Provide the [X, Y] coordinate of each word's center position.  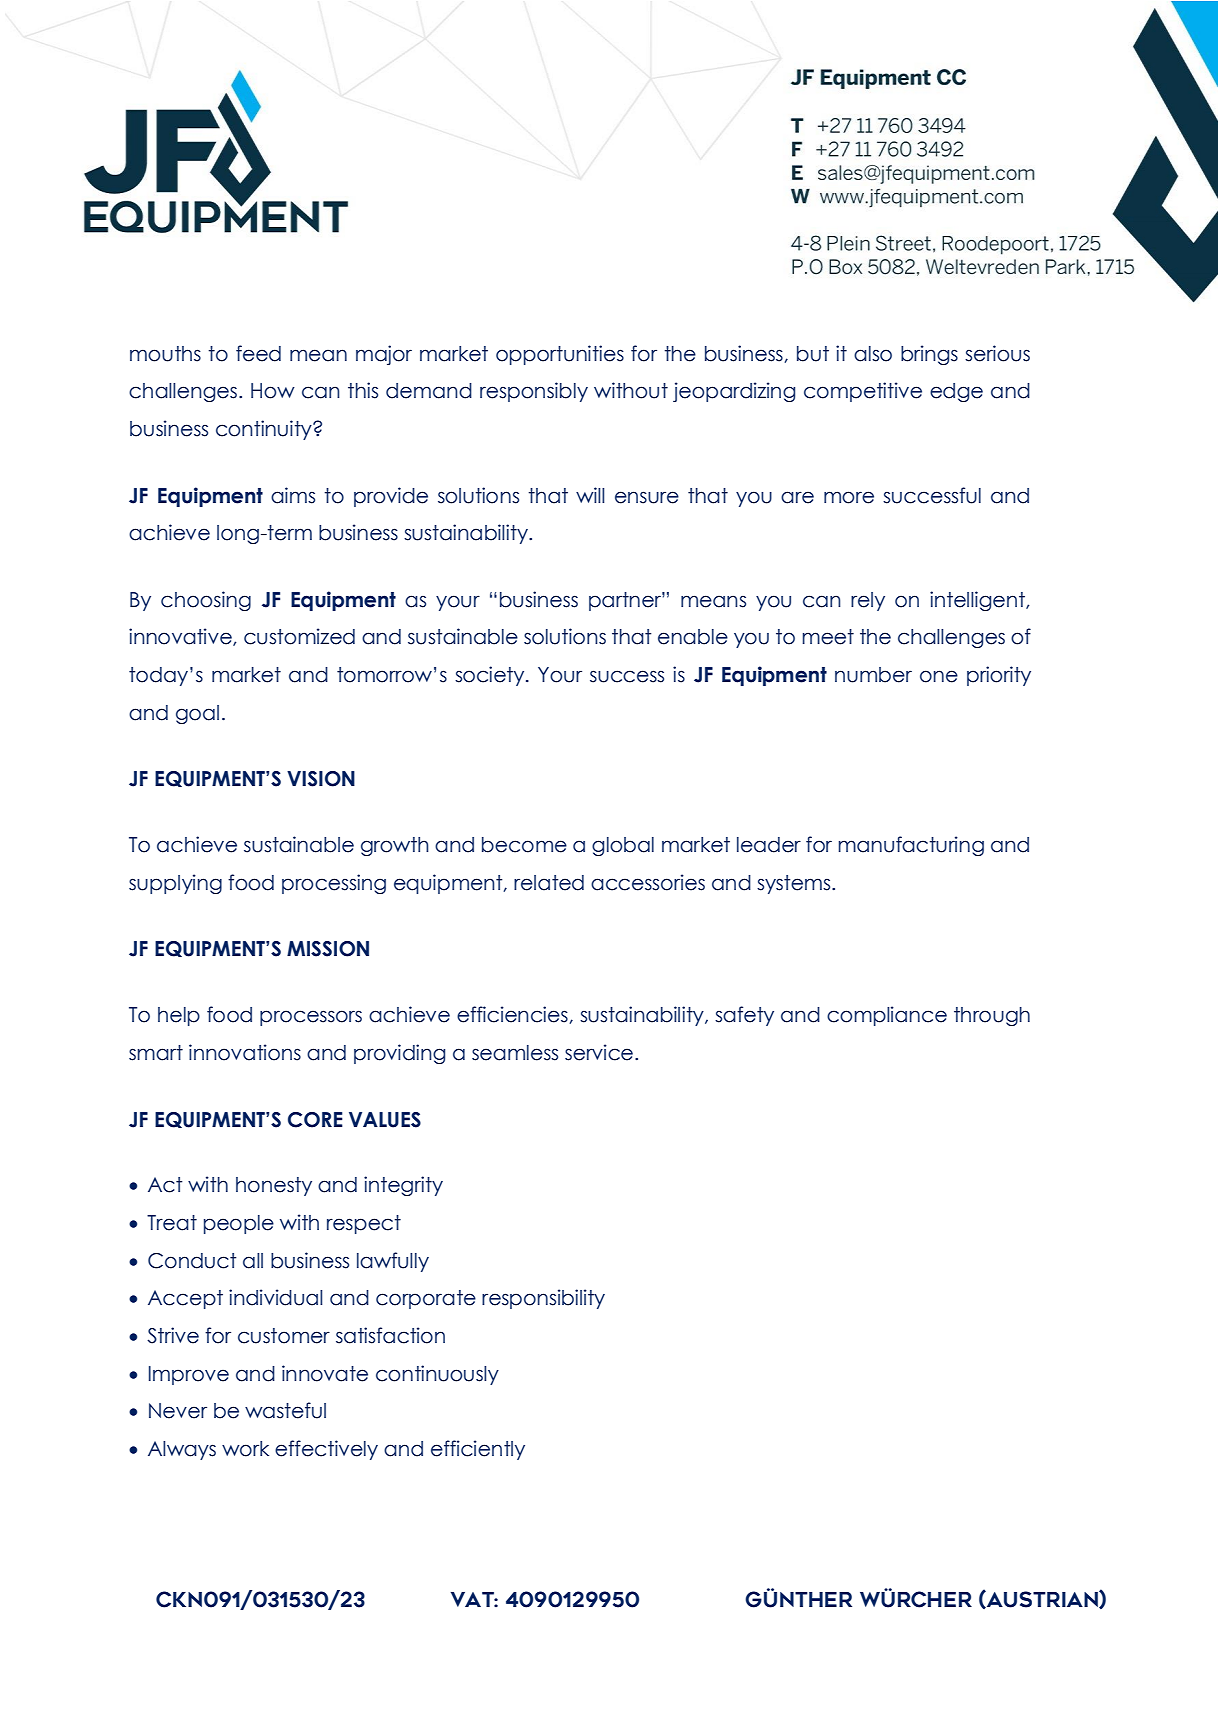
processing [334, 884]
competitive [863, 392]
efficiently [478, 1450]
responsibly [534, 392]
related [549, 883]
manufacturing [911, 846]
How [273, 391]
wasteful [285, 1410]
